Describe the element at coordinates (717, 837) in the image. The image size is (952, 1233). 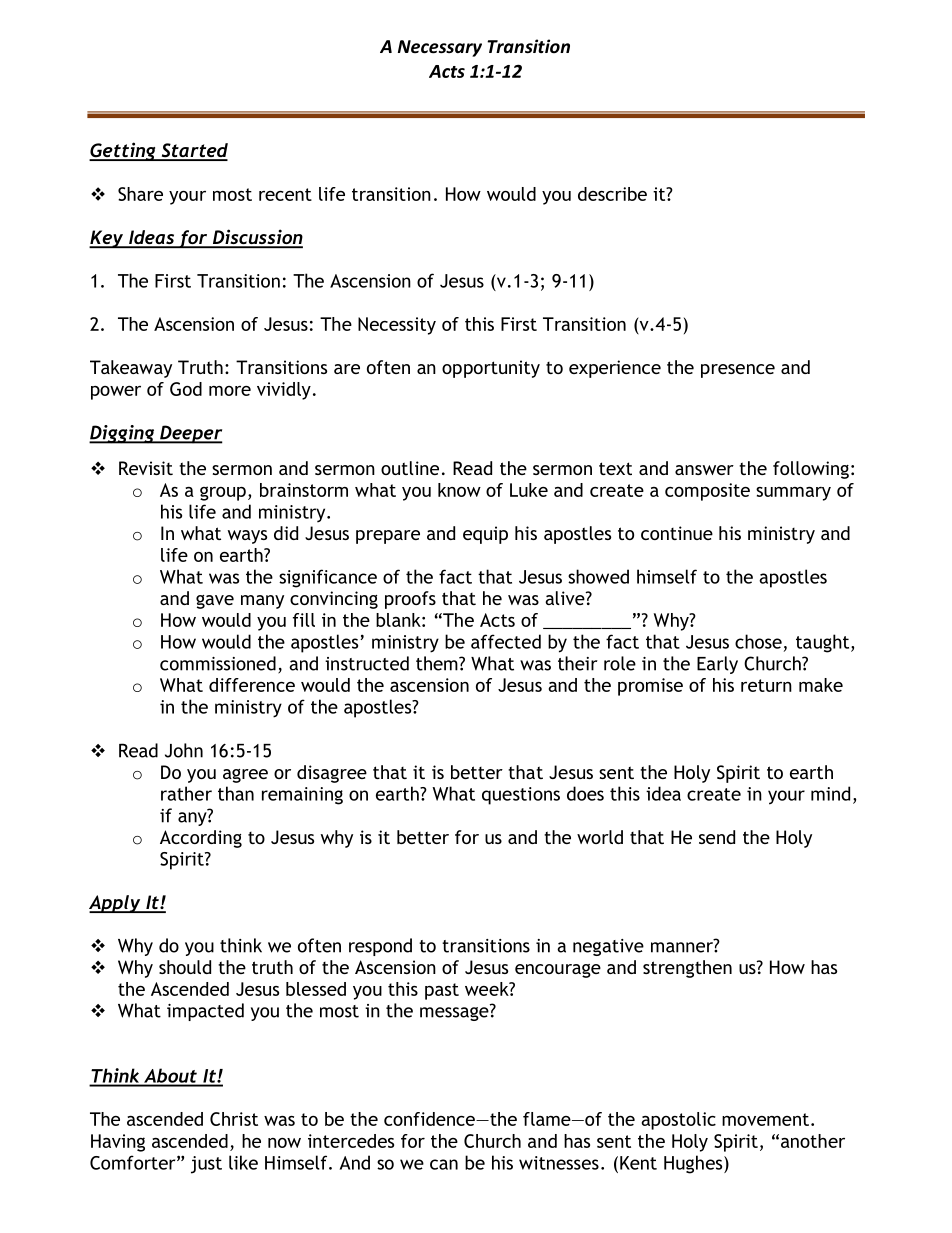
I see `send` at that location.
